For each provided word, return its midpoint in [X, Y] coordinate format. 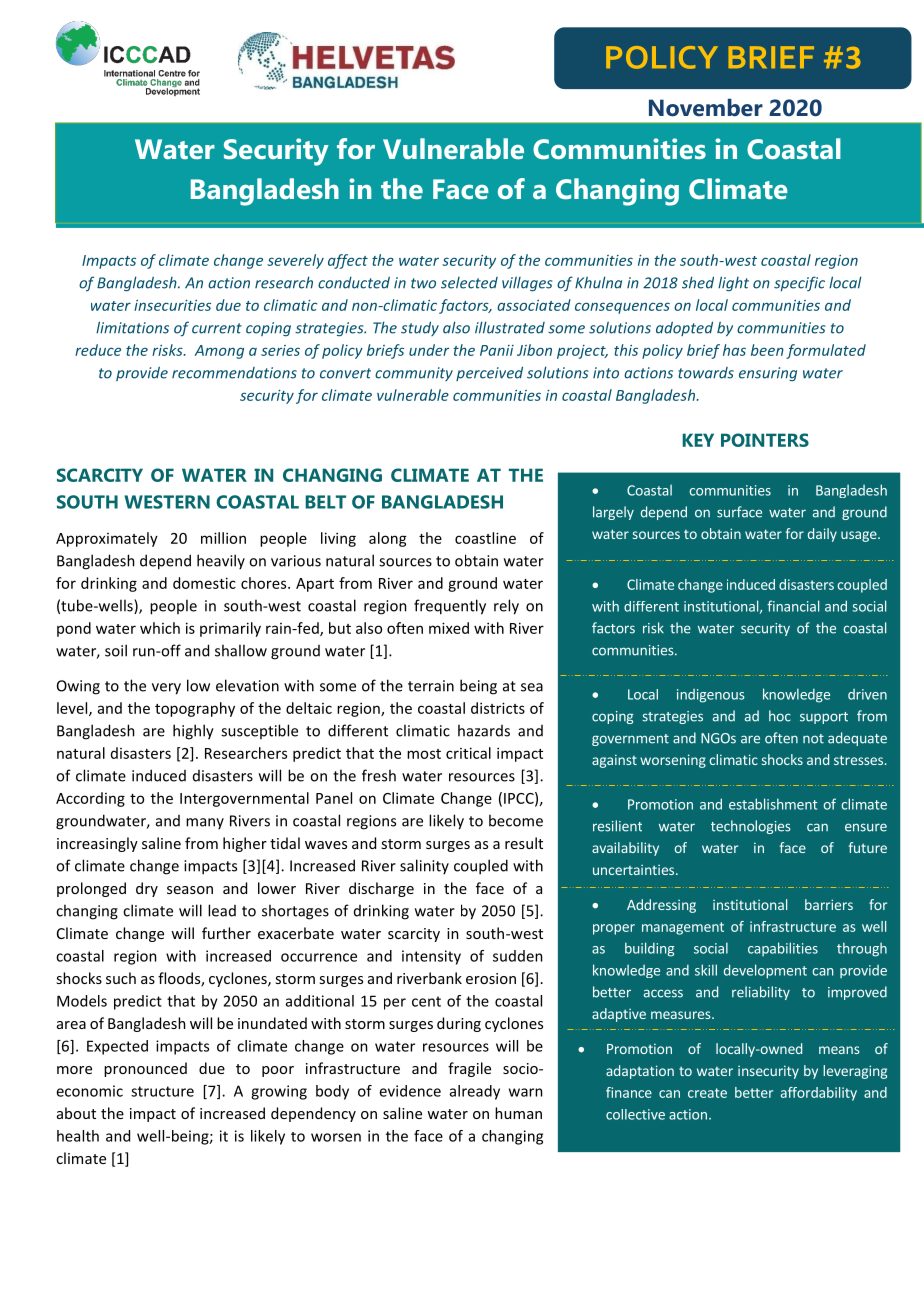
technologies [751, 827]
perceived [489, 373]
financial [793, 606]
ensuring [768, 374]
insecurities [172, 305]
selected [469, 283]
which [160, 628]
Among [219, 352]
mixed [449, 628]
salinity [424, 866]
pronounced [145, 1069]
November [706, 108]
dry [147, 889]
